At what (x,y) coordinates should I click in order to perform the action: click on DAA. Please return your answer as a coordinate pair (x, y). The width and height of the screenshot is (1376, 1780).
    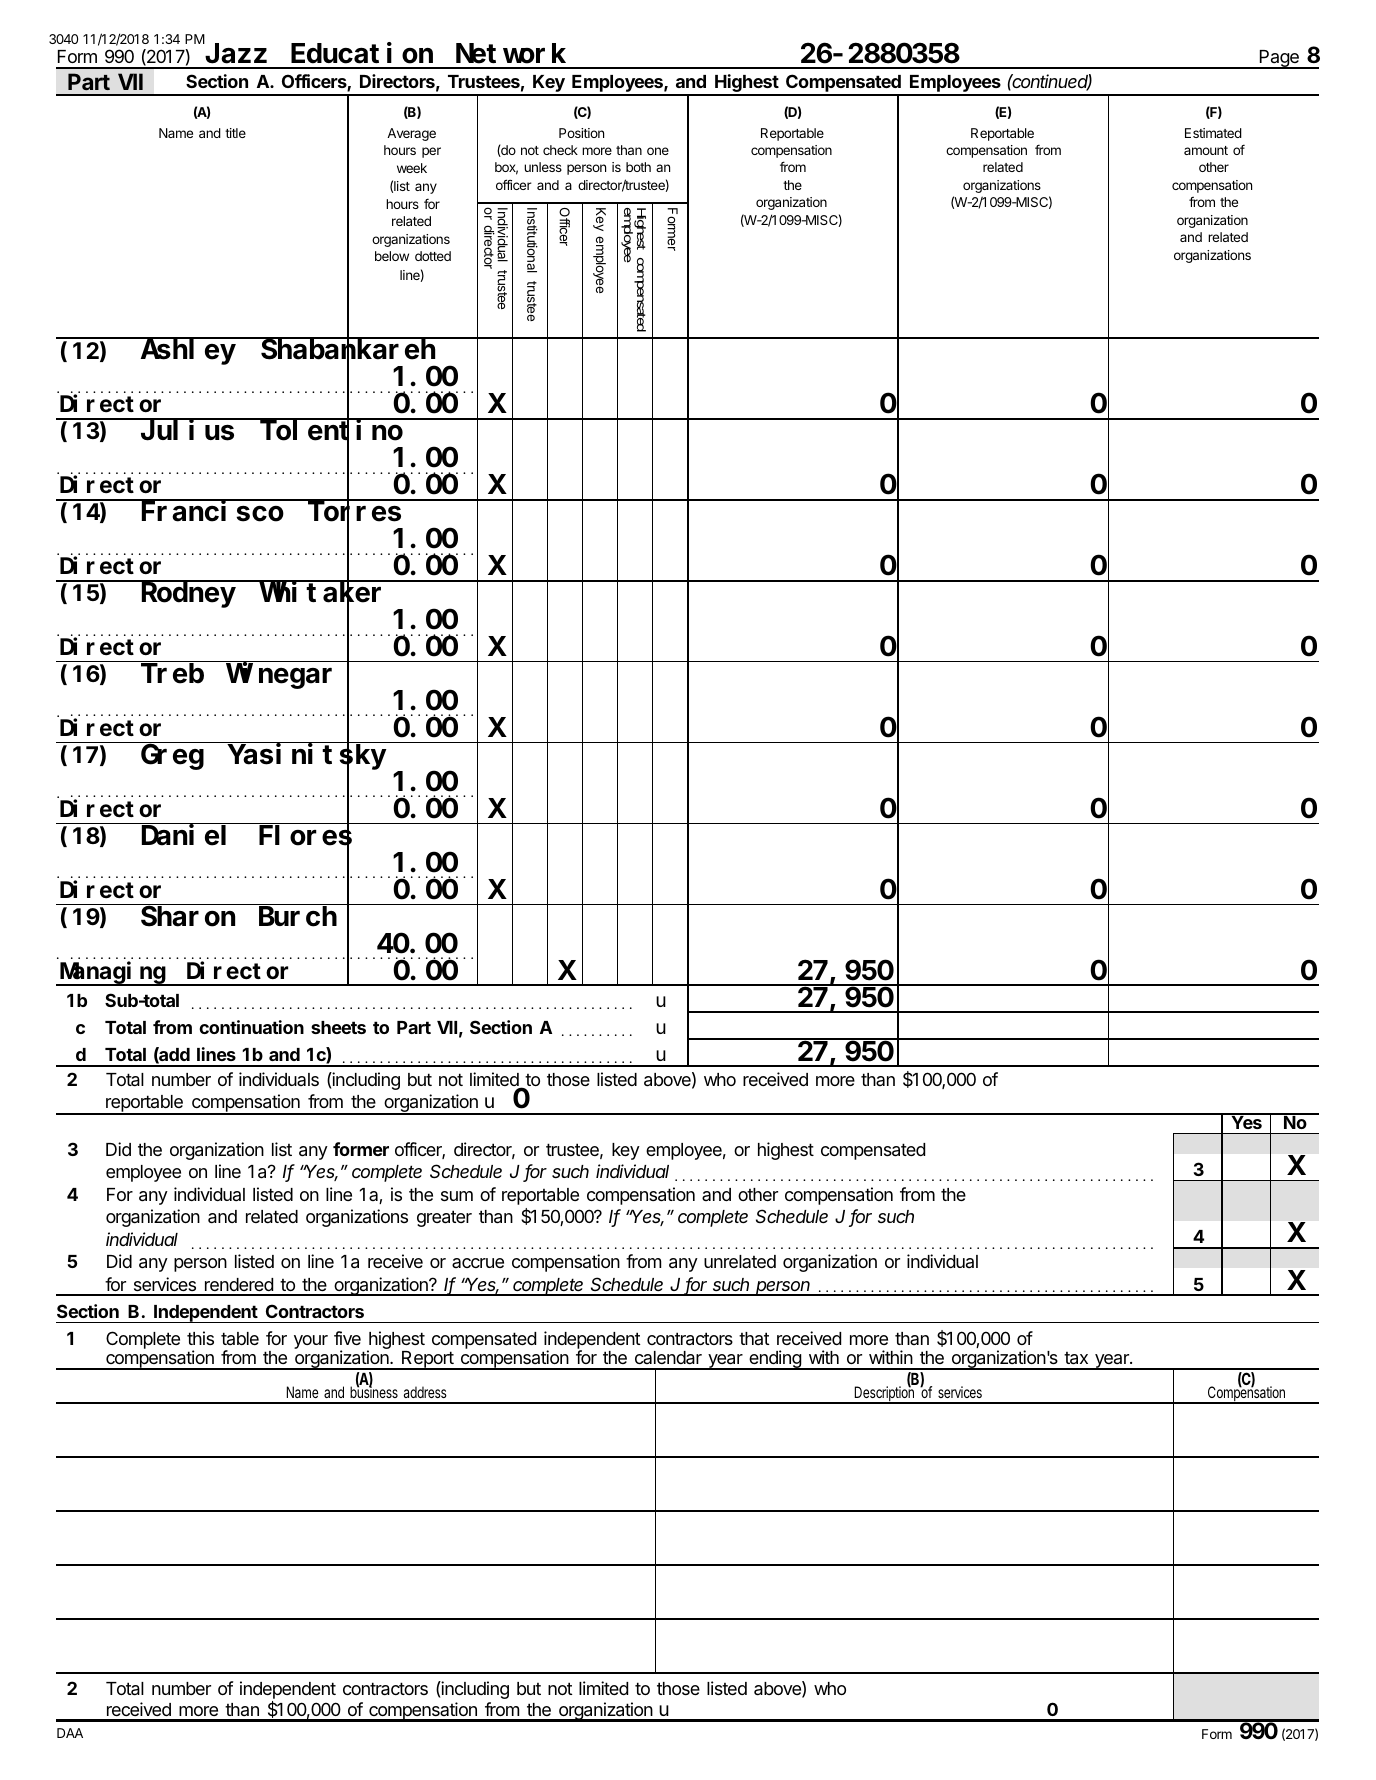
    Looking at the image, I should click on (70, 1733).
